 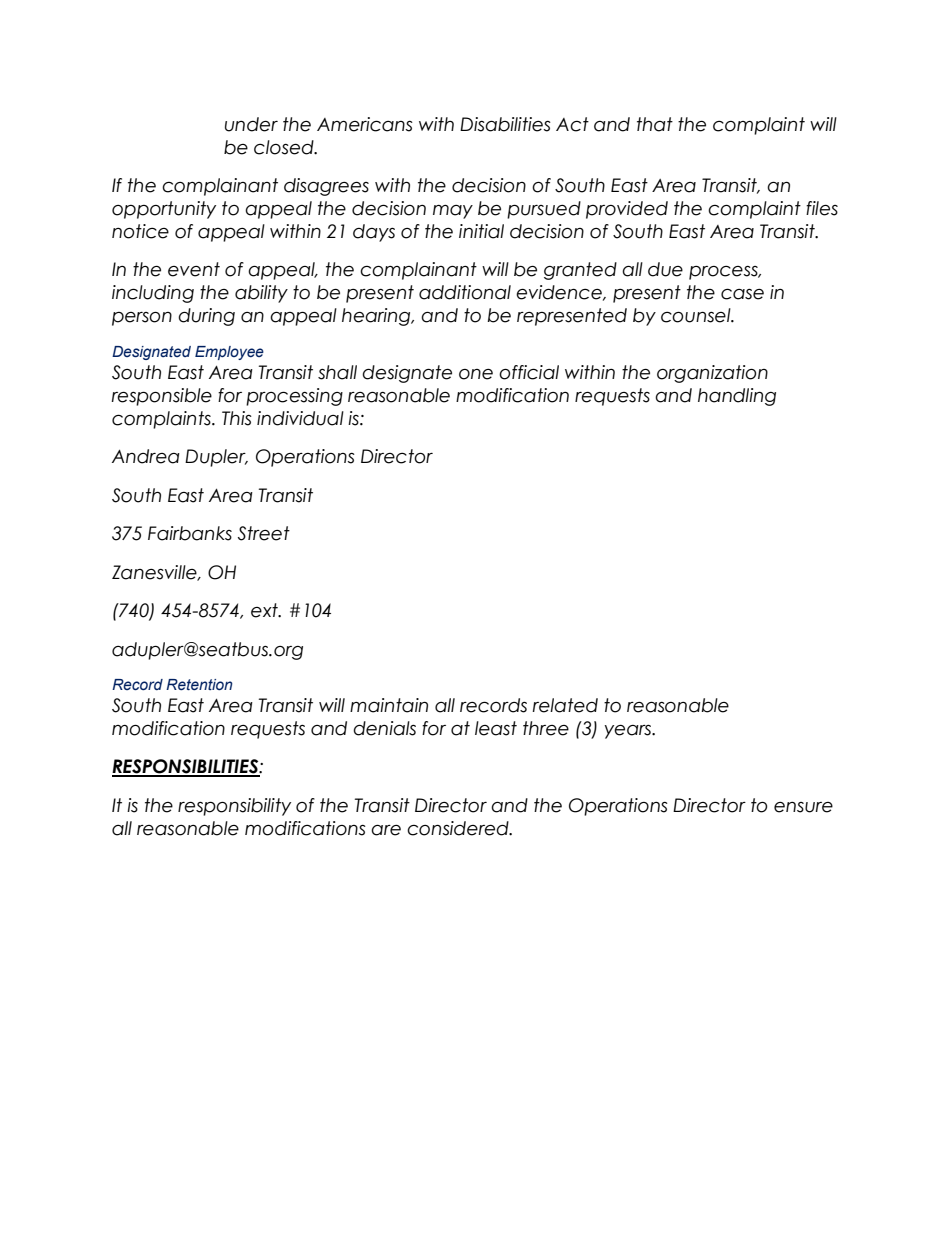 What do you see at coordinates (737, 397) in the document?
I see `handling` at bounding box center [737, 397].
